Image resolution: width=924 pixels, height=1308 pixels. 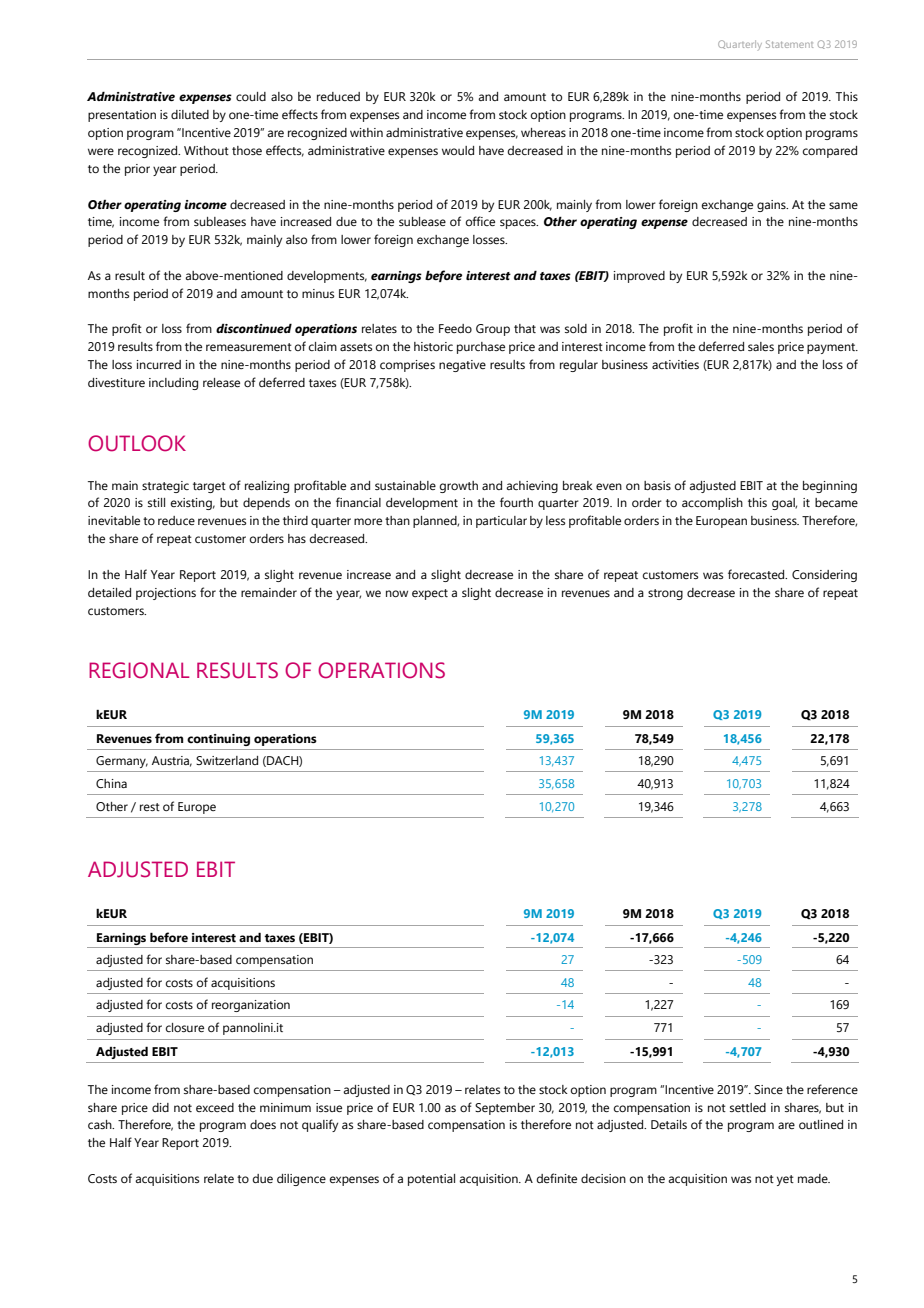 What do you see at coordinates (190, 114) in the document?
I see `diluted` at bounding box center [190, 114].
